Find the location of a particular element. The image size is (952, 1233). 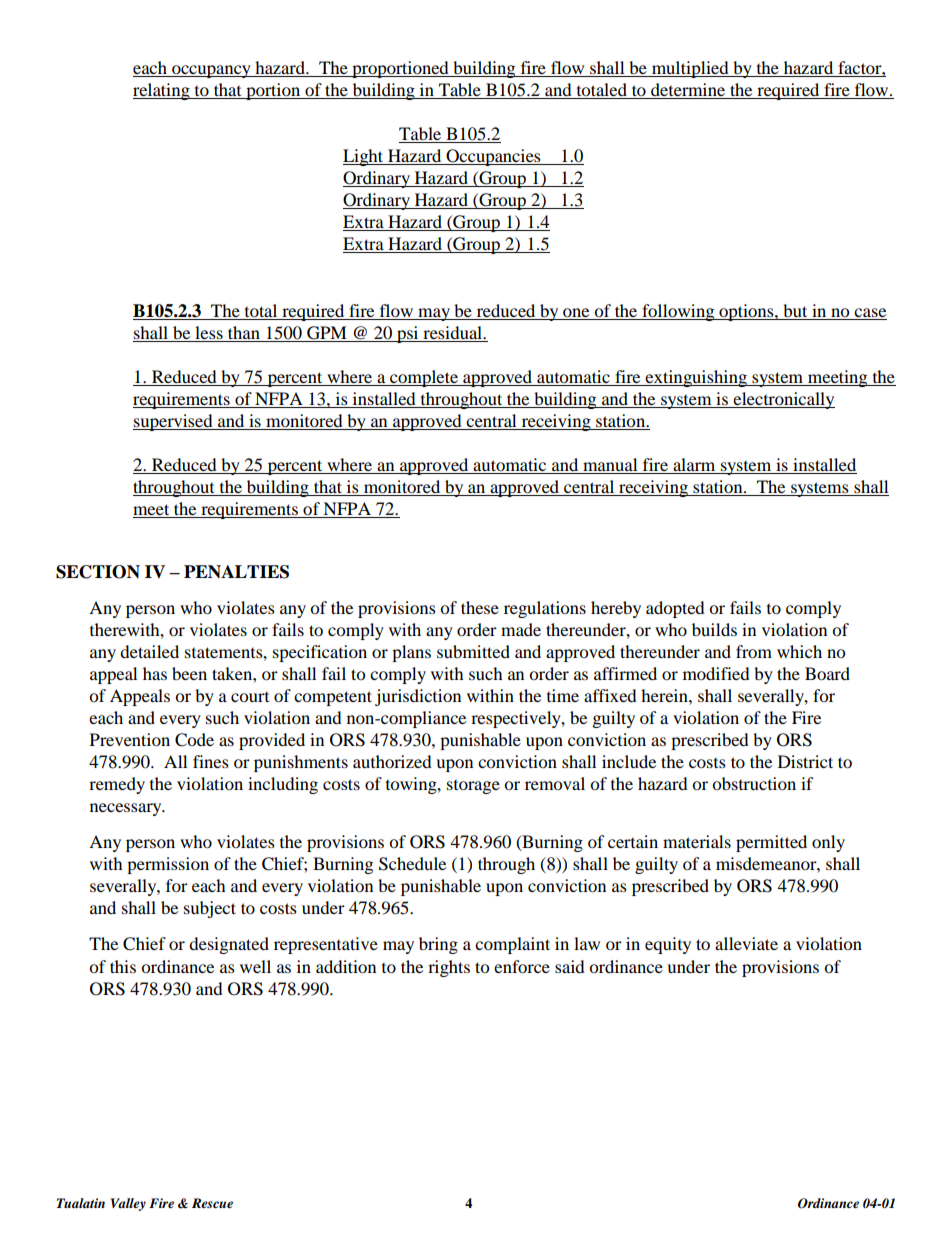

PENALTIES is located at coordinates (236, 572).
